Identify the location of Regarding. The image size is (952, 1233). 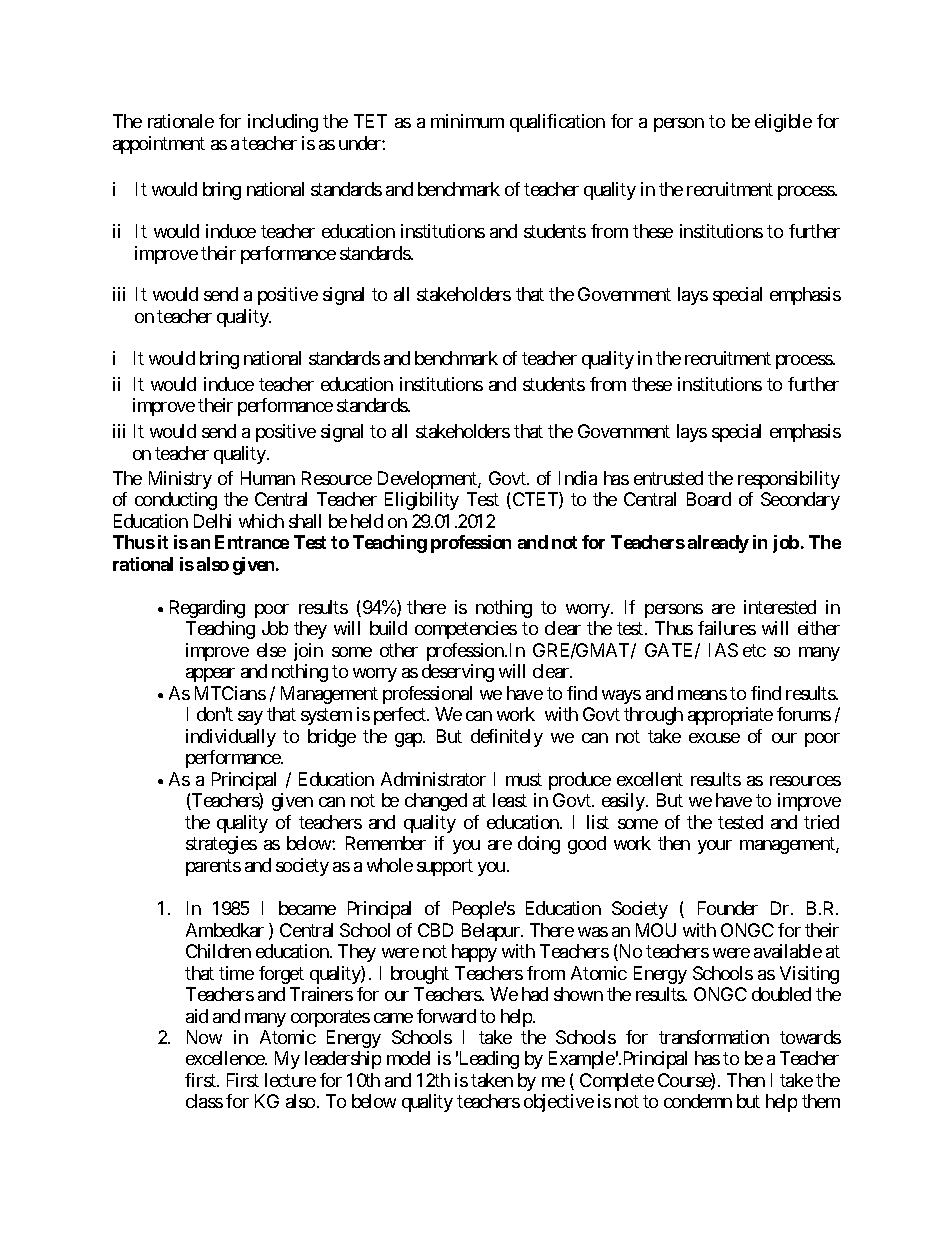
(207, 609).
